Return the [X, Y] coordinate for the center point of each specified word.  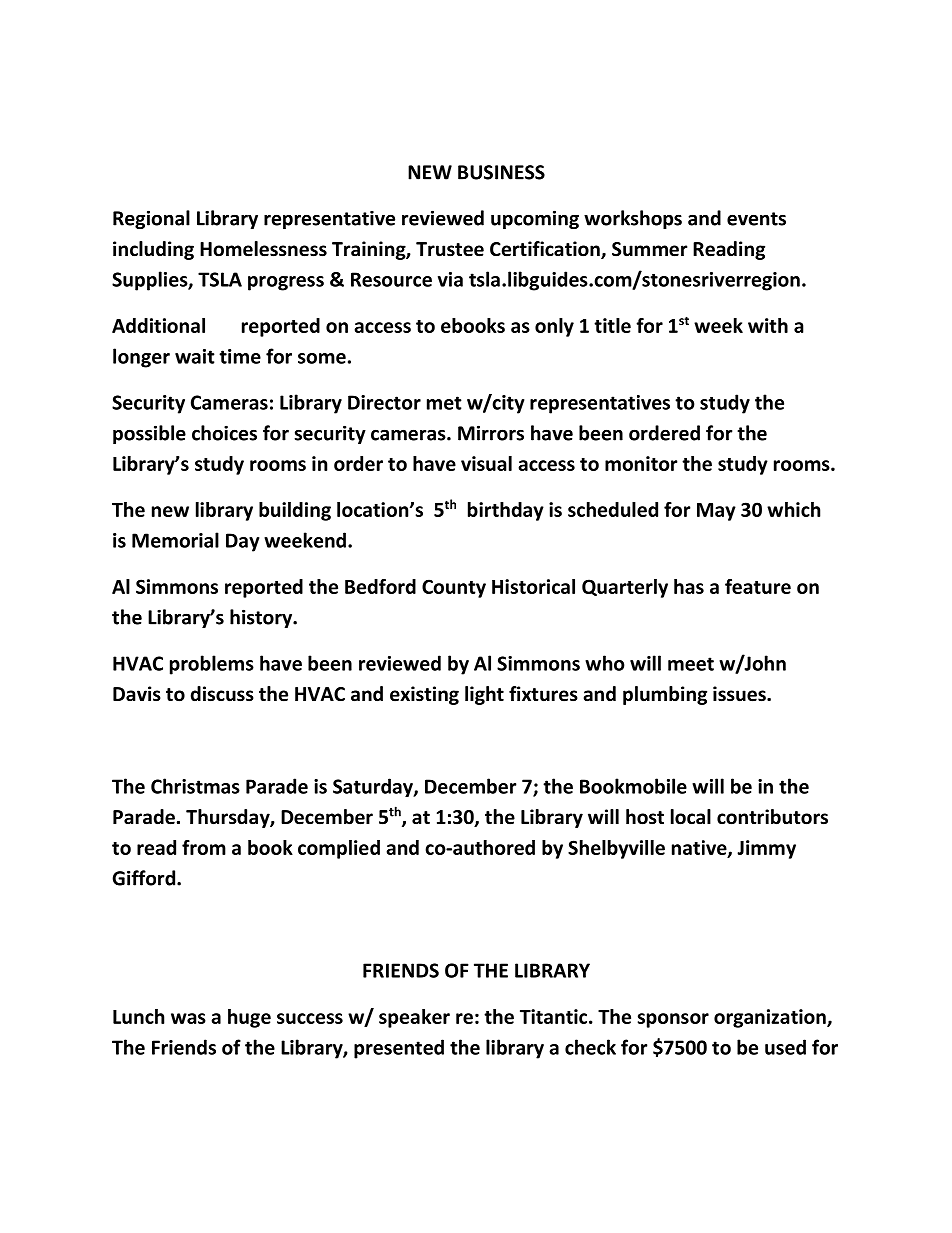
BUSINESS [501, 172]
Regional [151, 219]
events [756, 219]
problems [212, 665]
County [454, 588]
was [188, 1018]
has [689, 586]
